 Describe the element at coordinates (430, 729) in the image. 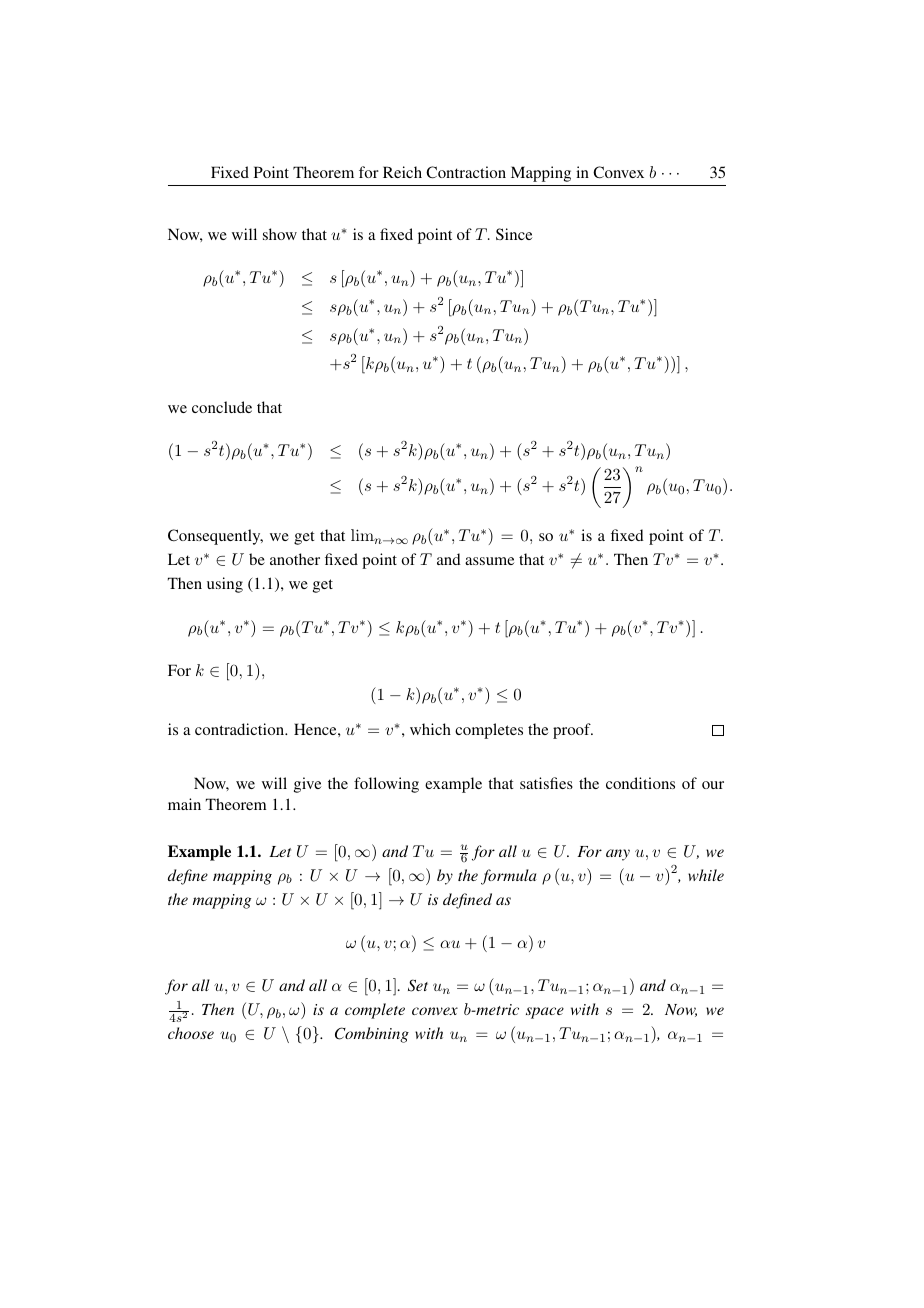

I see `which` at that location.
